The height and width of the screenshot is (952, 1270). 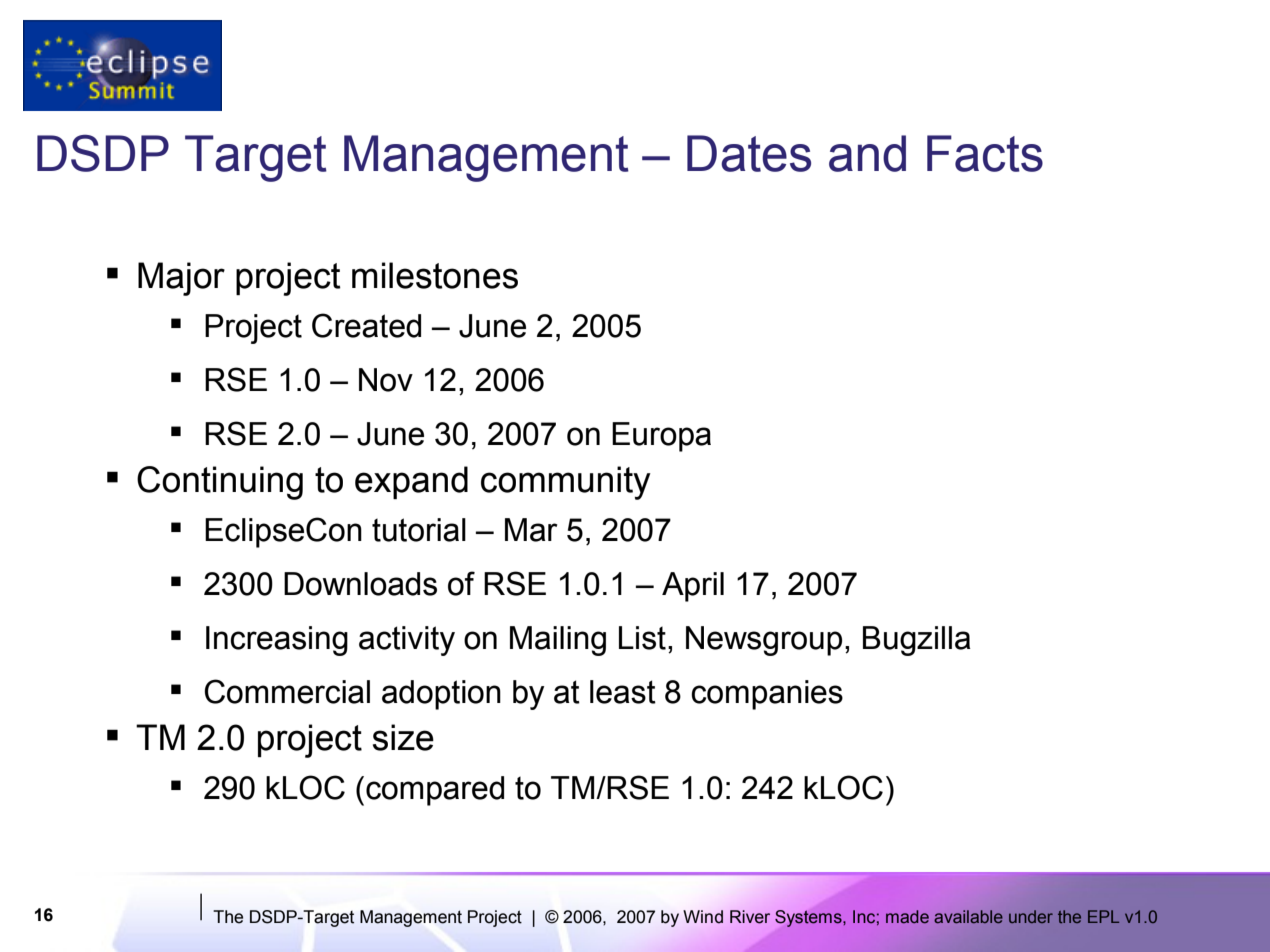 I want to click on Created, so click(x=366, y=325).
